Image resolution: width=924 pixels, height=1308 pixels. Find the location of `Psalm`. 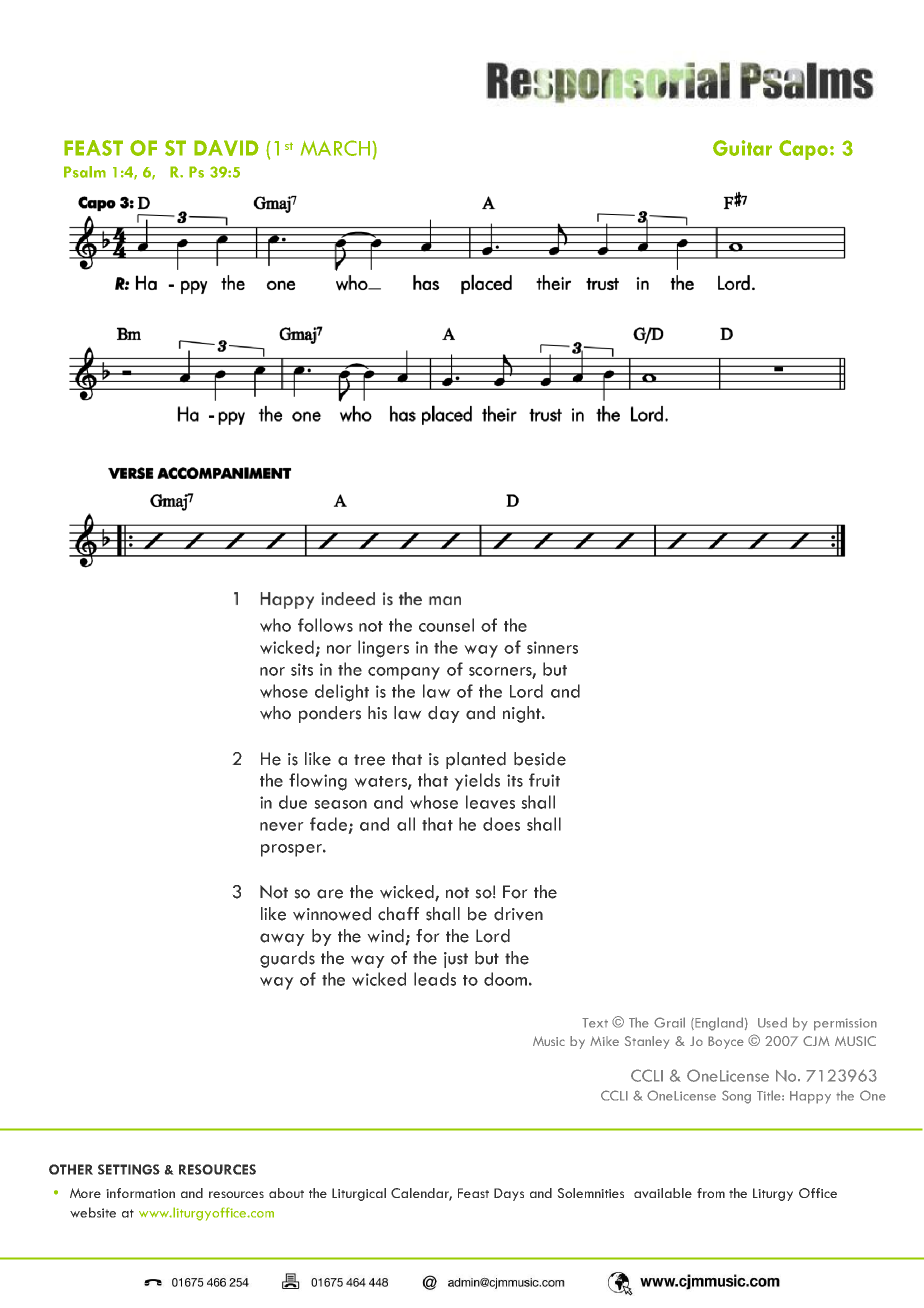

Psalm is located at coordinates (85, 172).
